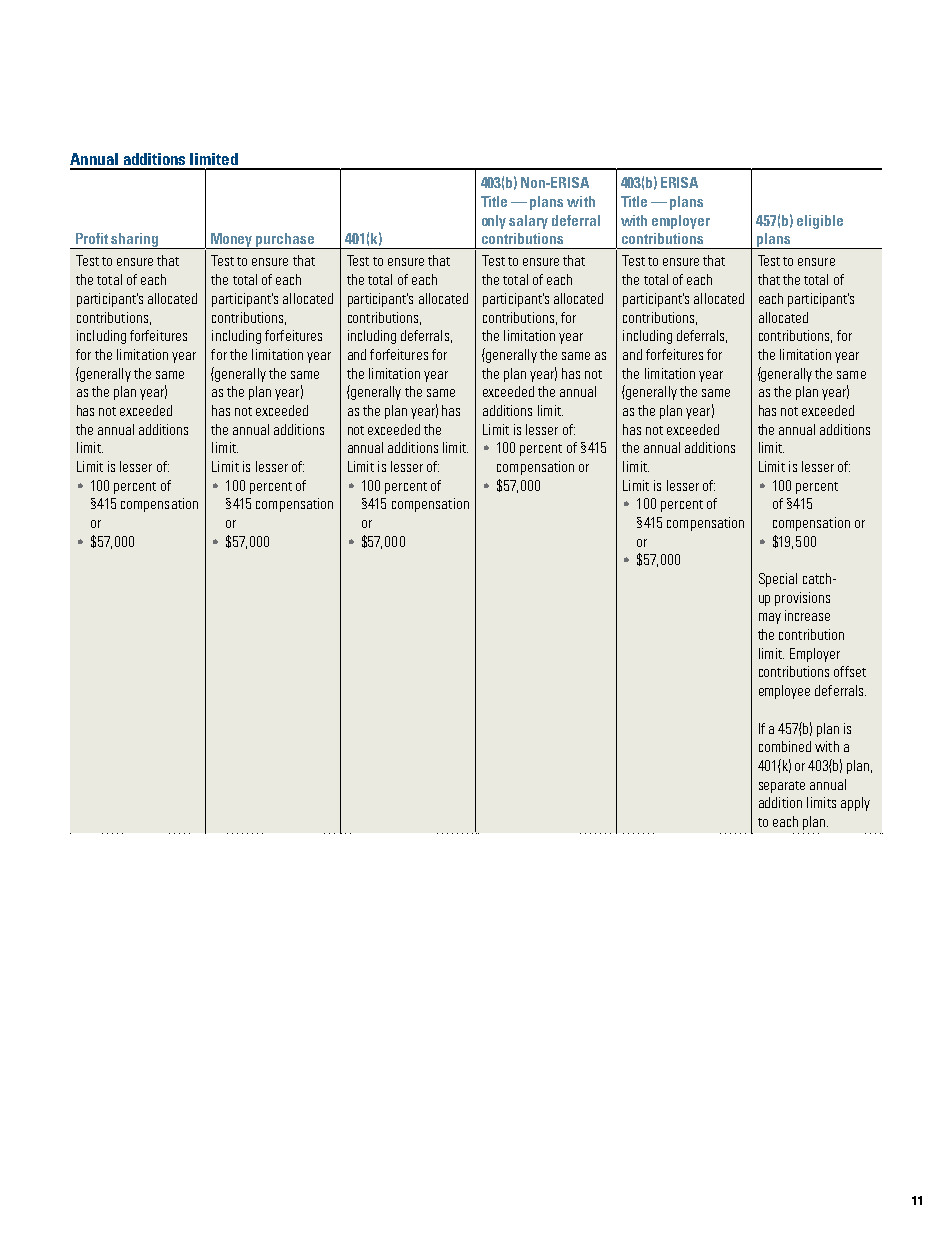 The image size is (952, 1233). I want to click on sharing, so click(135, 241).
